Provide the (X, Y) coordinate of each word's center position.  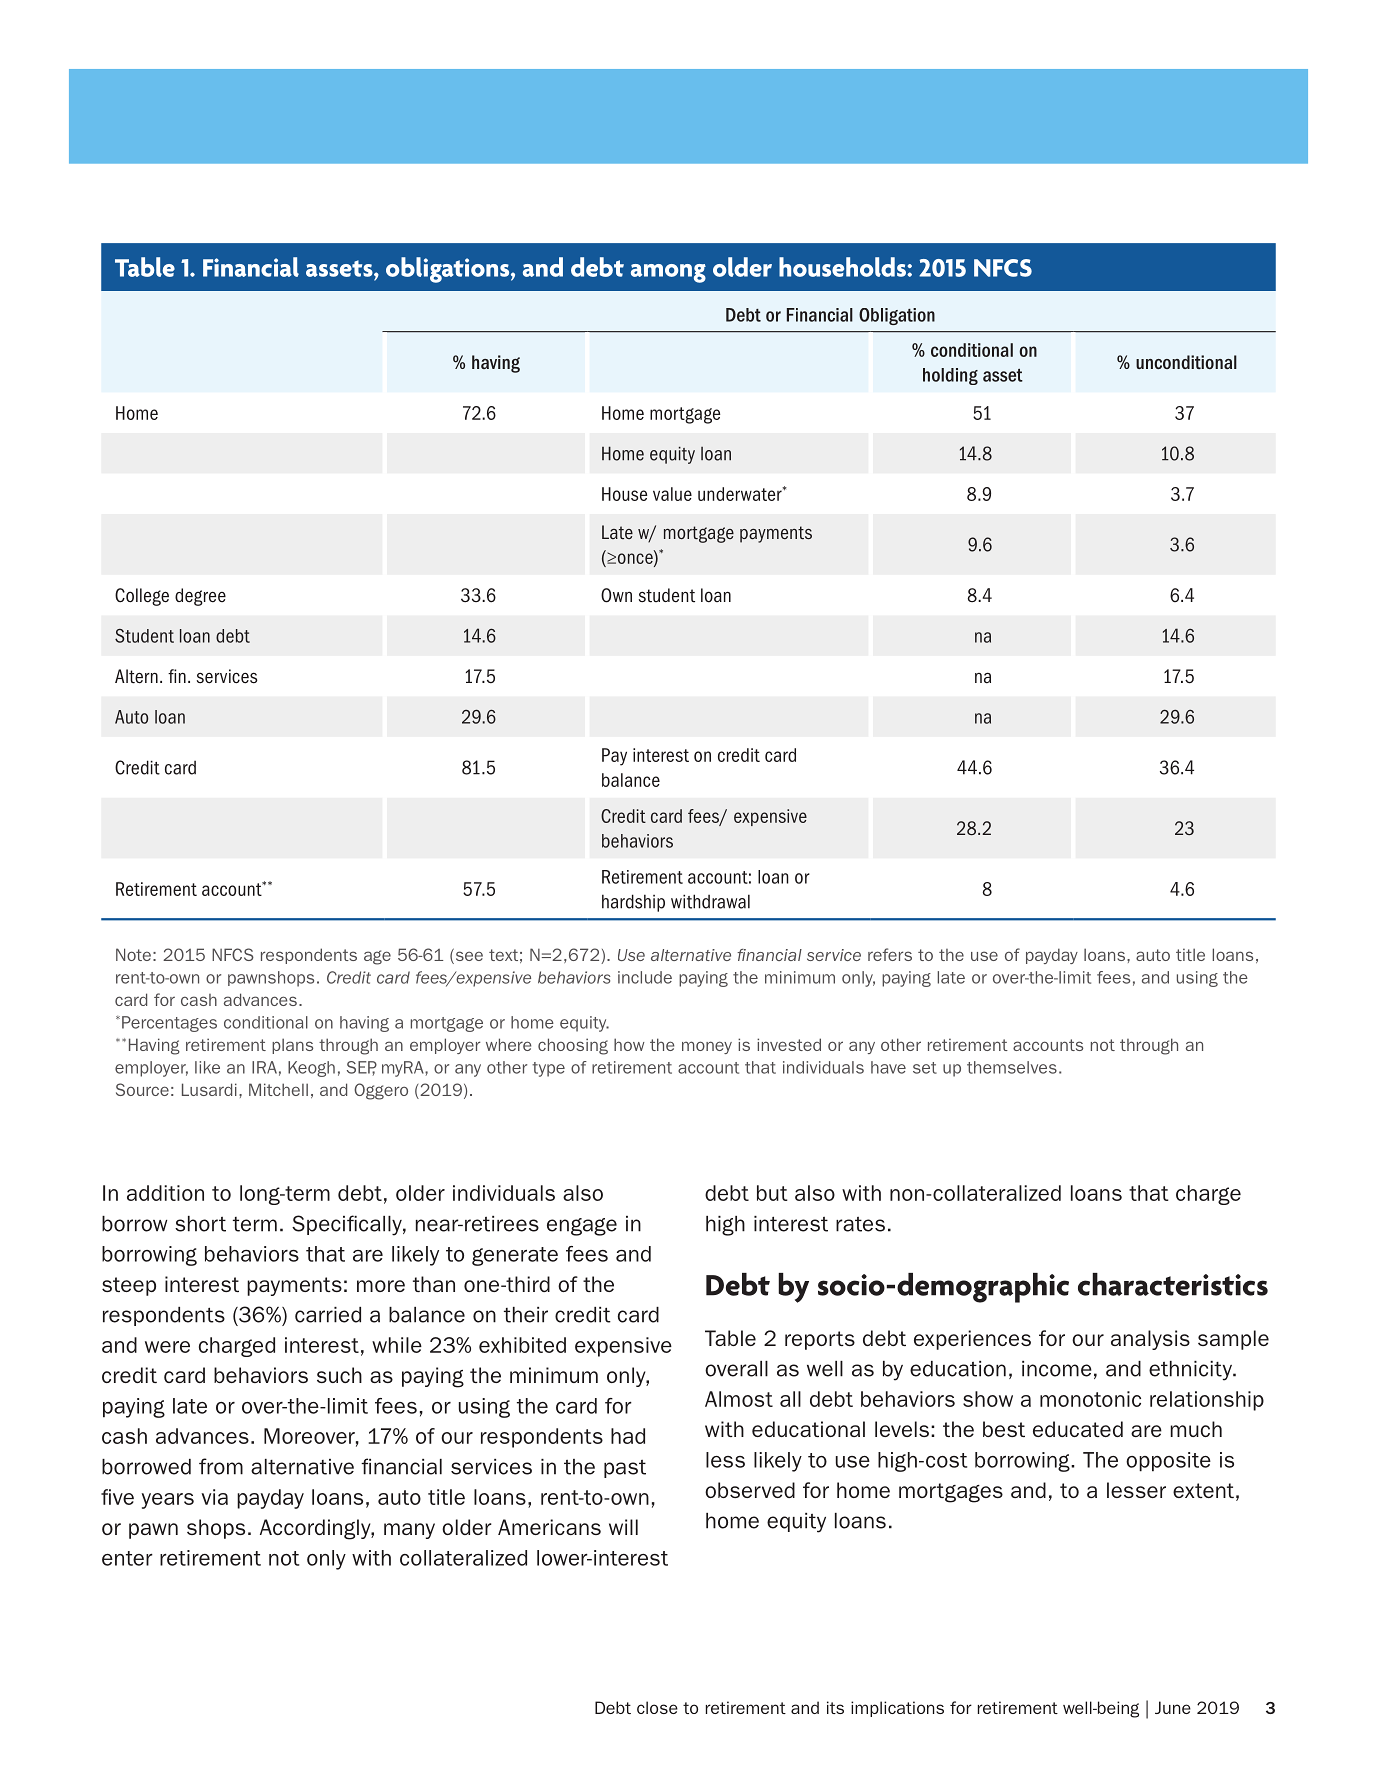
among (668, 273)
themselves (1012, 1067)
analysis (1150, 1340)
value (672, 494)
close (657, 1707)
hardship (633, 903)
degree (200, 597)
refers (890, 954)
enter (127, 1558)
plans (292, 1046)
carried (328, 1315)
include (645, 977)
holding (950, 376)
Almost (739, 1399)
